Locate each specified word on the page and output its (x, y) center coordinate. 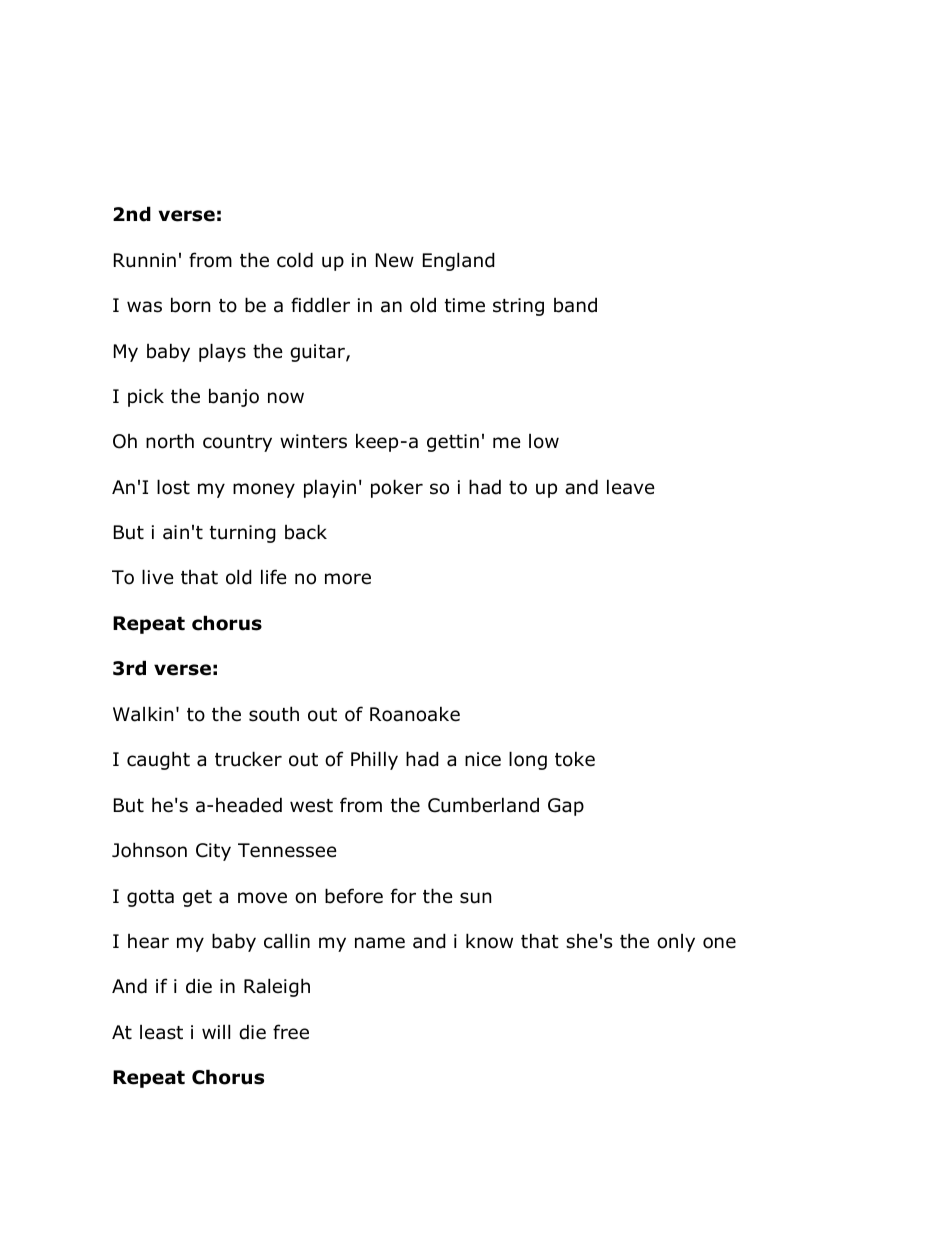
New (395, 260)
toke (575, 759)
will (216, 1031)
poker (397, 488)
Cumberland (483, 805)
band (575, 305)
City (213, 852)
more (348, 579)
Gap (566, 807)
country (237, 443)
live (158, 577)
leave (631, 487)
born (190, 305)
